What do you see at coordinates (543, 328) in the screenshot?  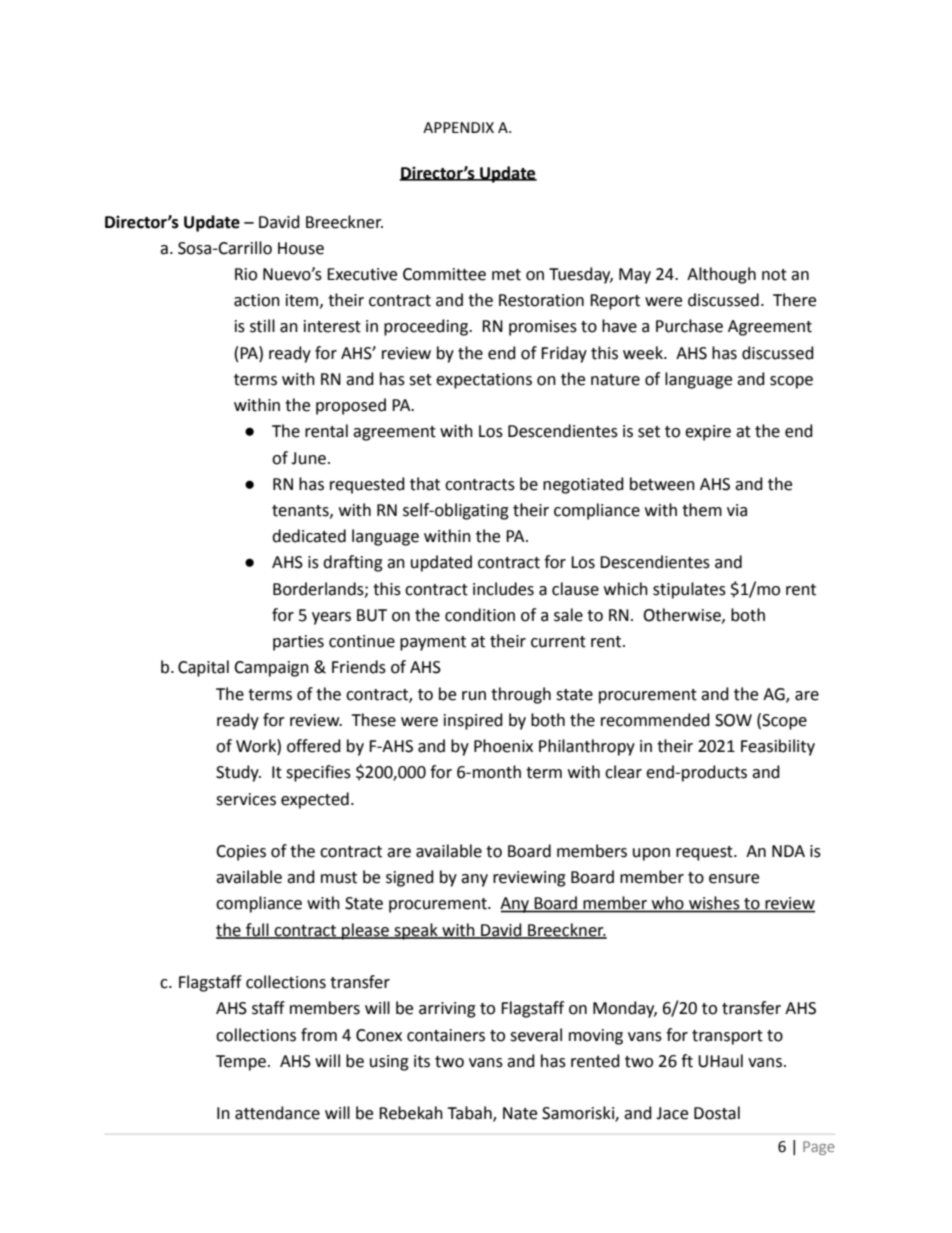 I see `promises` at bounding box center [543, 328].
